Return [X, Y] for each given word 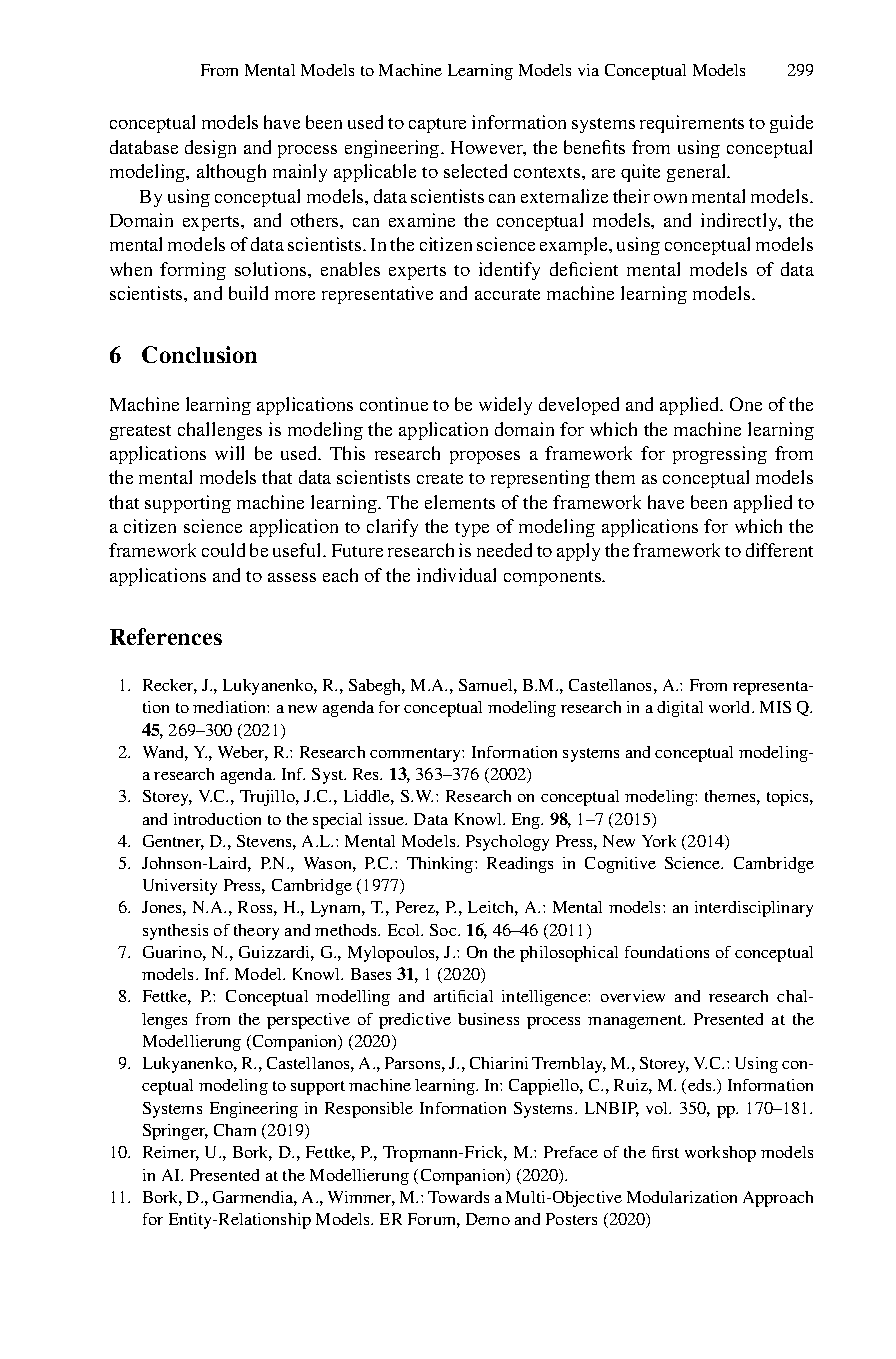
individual [456, 575]
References [166, 636]
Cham [235, 1130]
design [210, 149]
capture [437, 125]
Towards [458, 1197]
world [731, 707]
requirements [692, 124]
